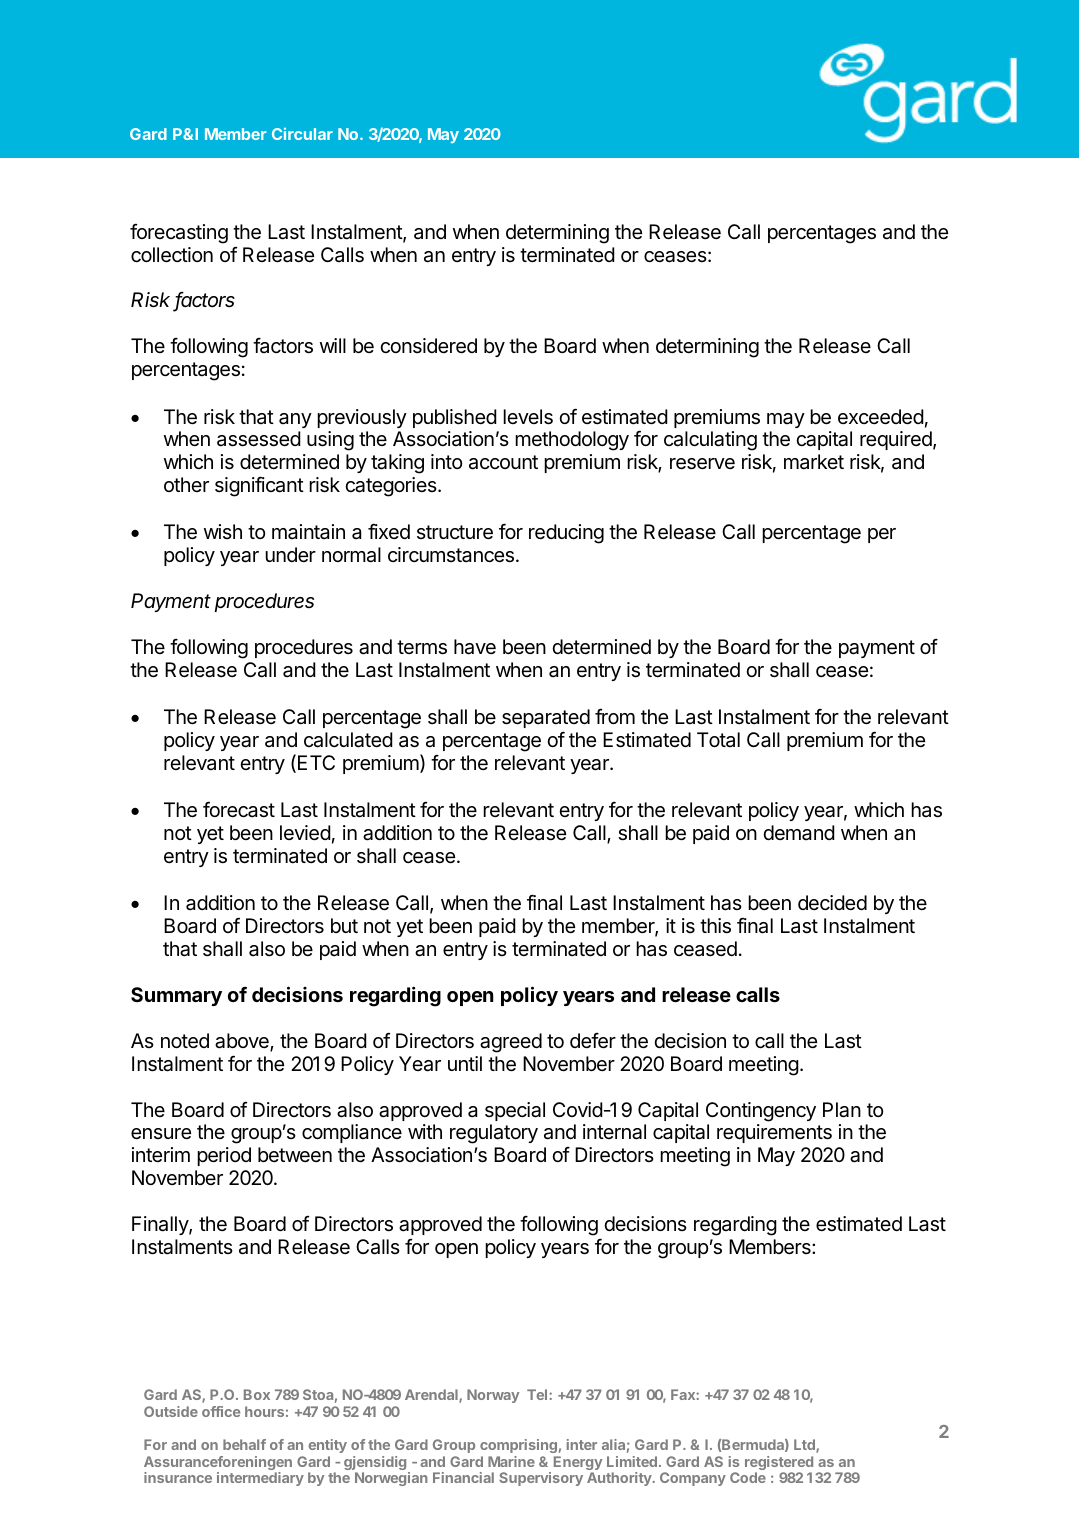  I want to click on special, so click(515, 1111).
